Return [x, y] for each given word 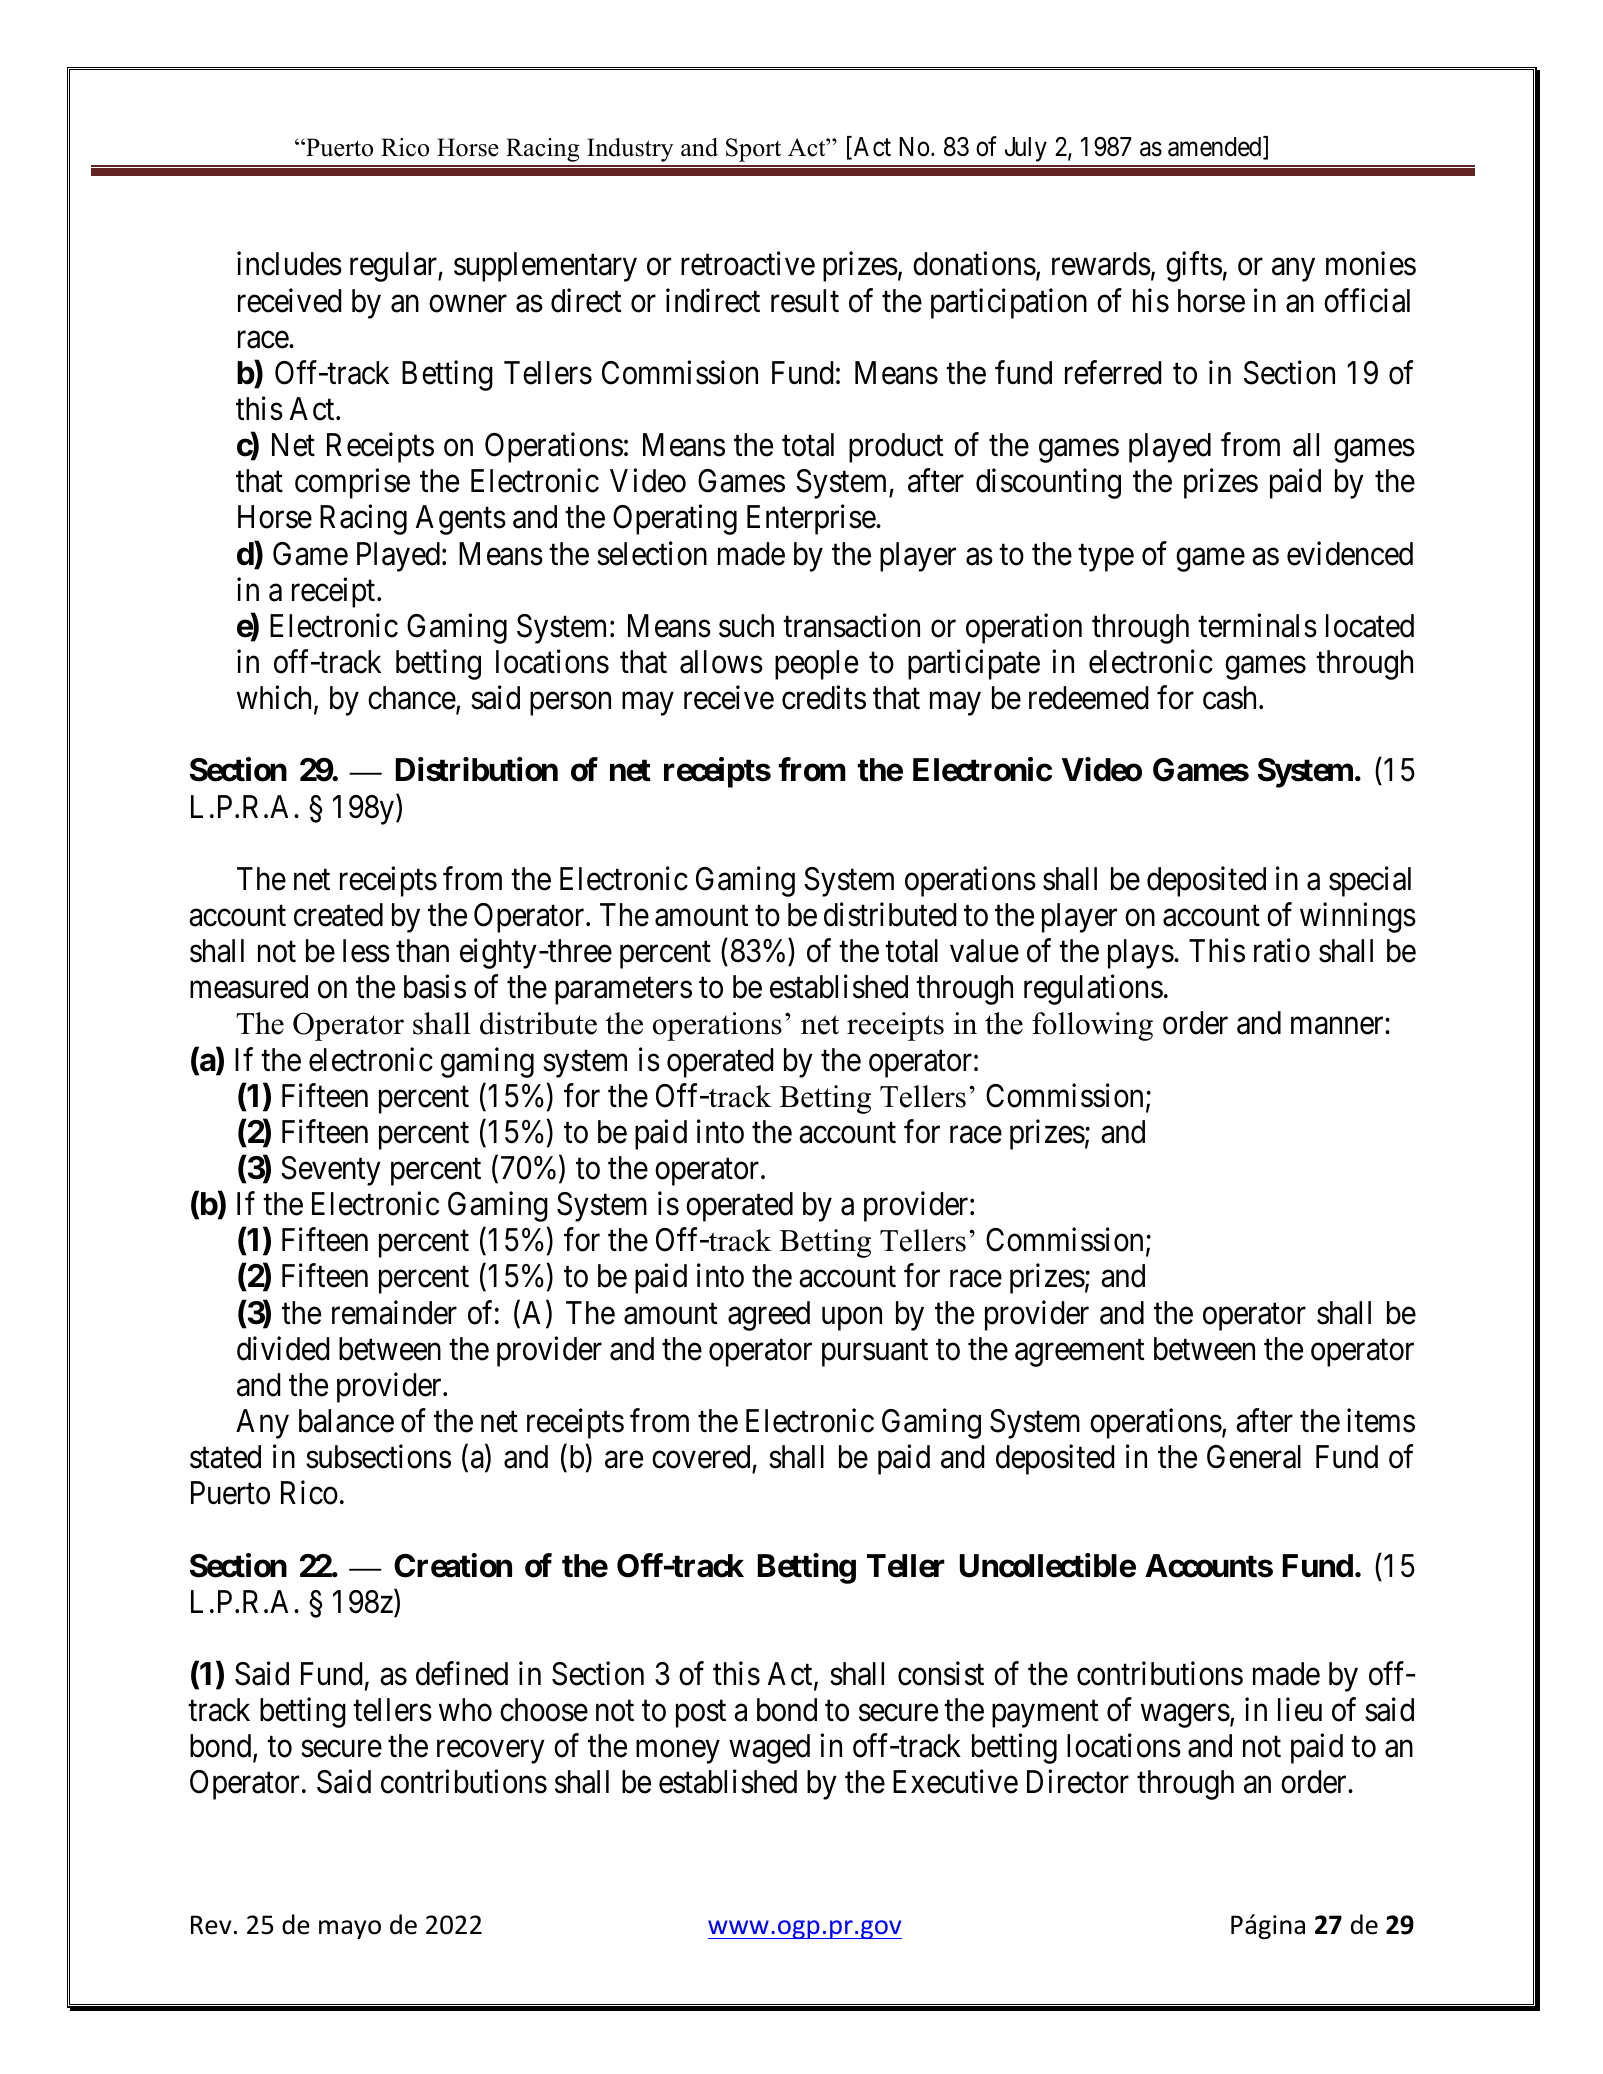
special [1370, 881]
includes [289, 264]
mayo [350, 1929]
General [1254, 1457]
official [1367, 300]
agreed [769, 1316]
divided [283, 1348]
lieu [1300, 1710]
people [816, 665]
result [805, 301]
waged [769, 1749]
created [338, 915]
